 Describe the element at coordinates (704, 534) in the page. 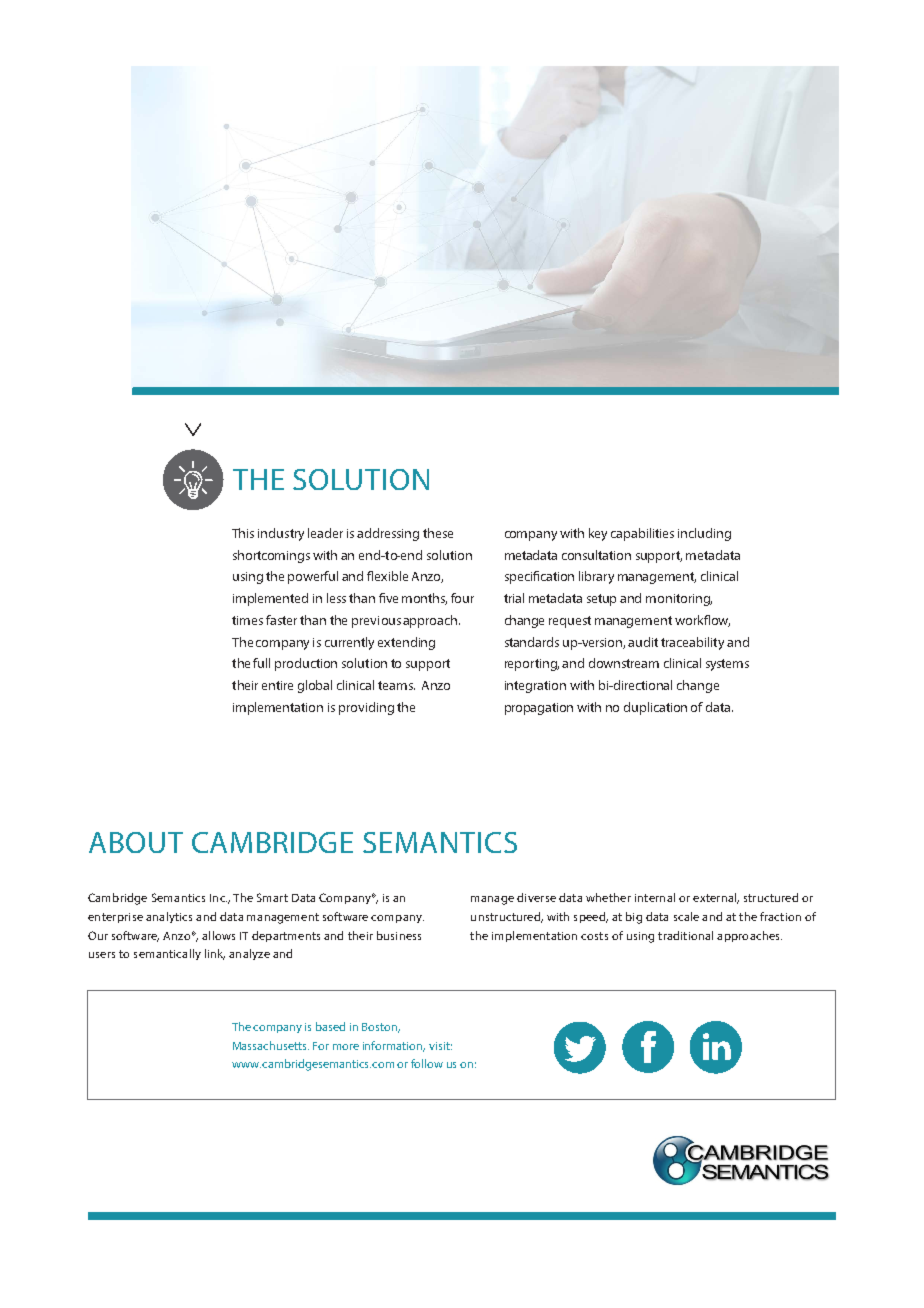

I see `including` at that location.
